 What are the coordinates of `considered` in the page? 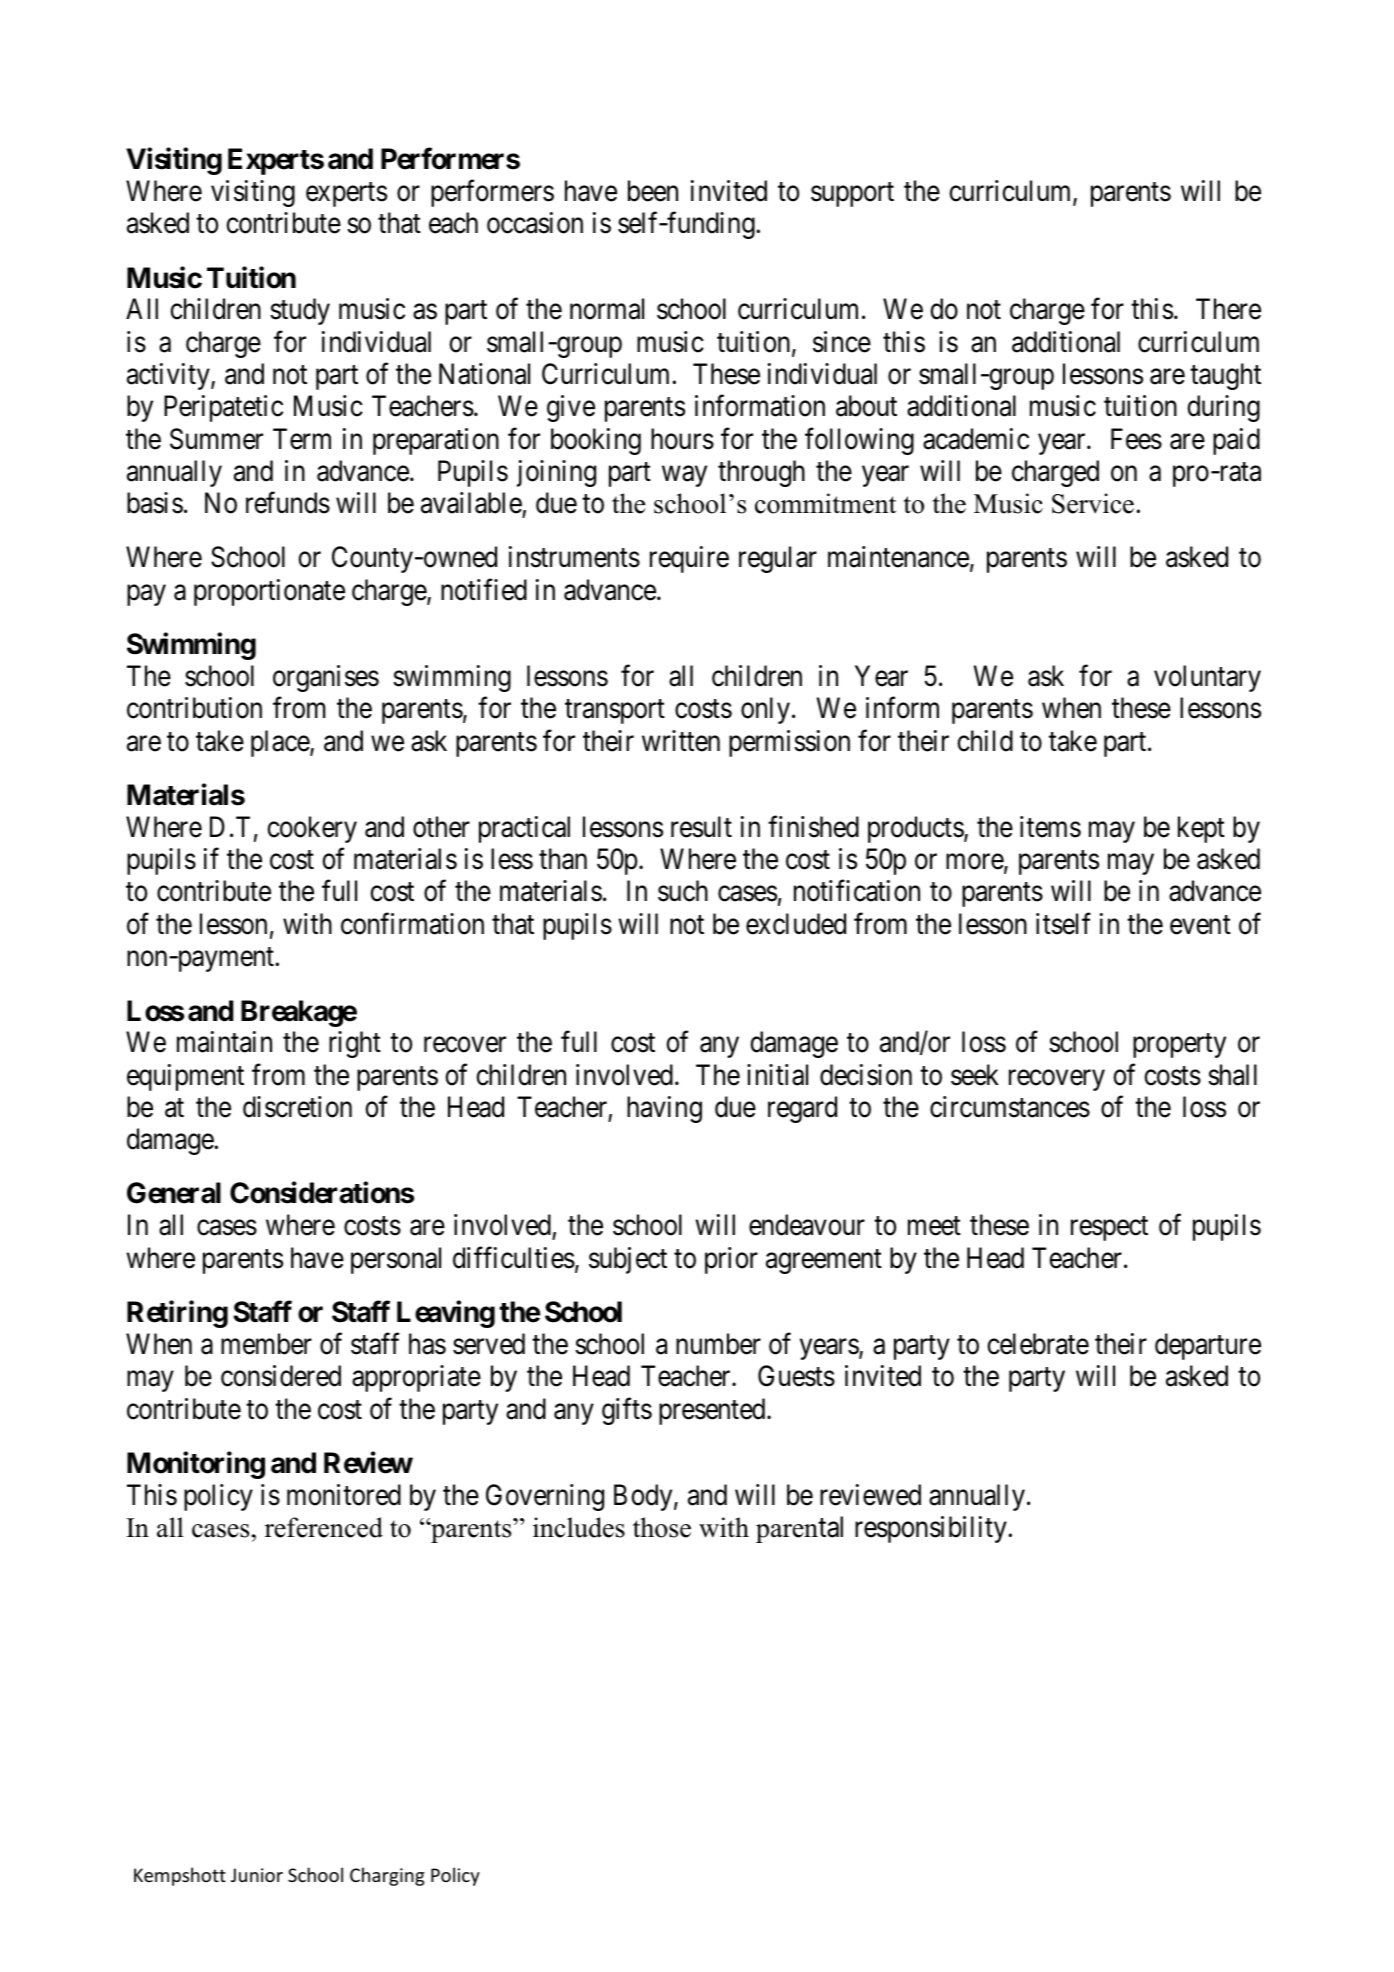 It's located at (281, 1376).
